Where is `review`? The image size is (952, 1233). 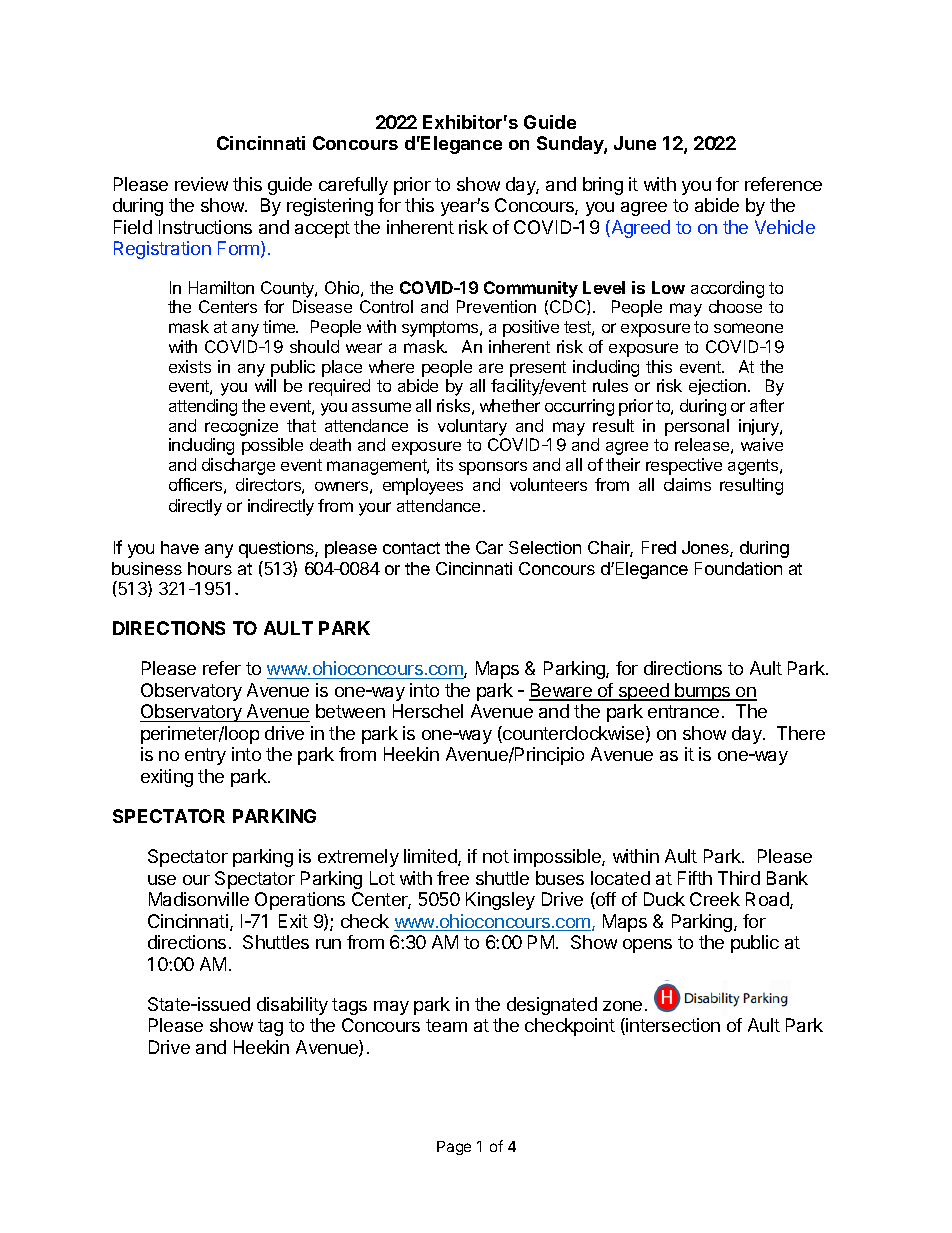 review is located at coordinates (201, 184).
